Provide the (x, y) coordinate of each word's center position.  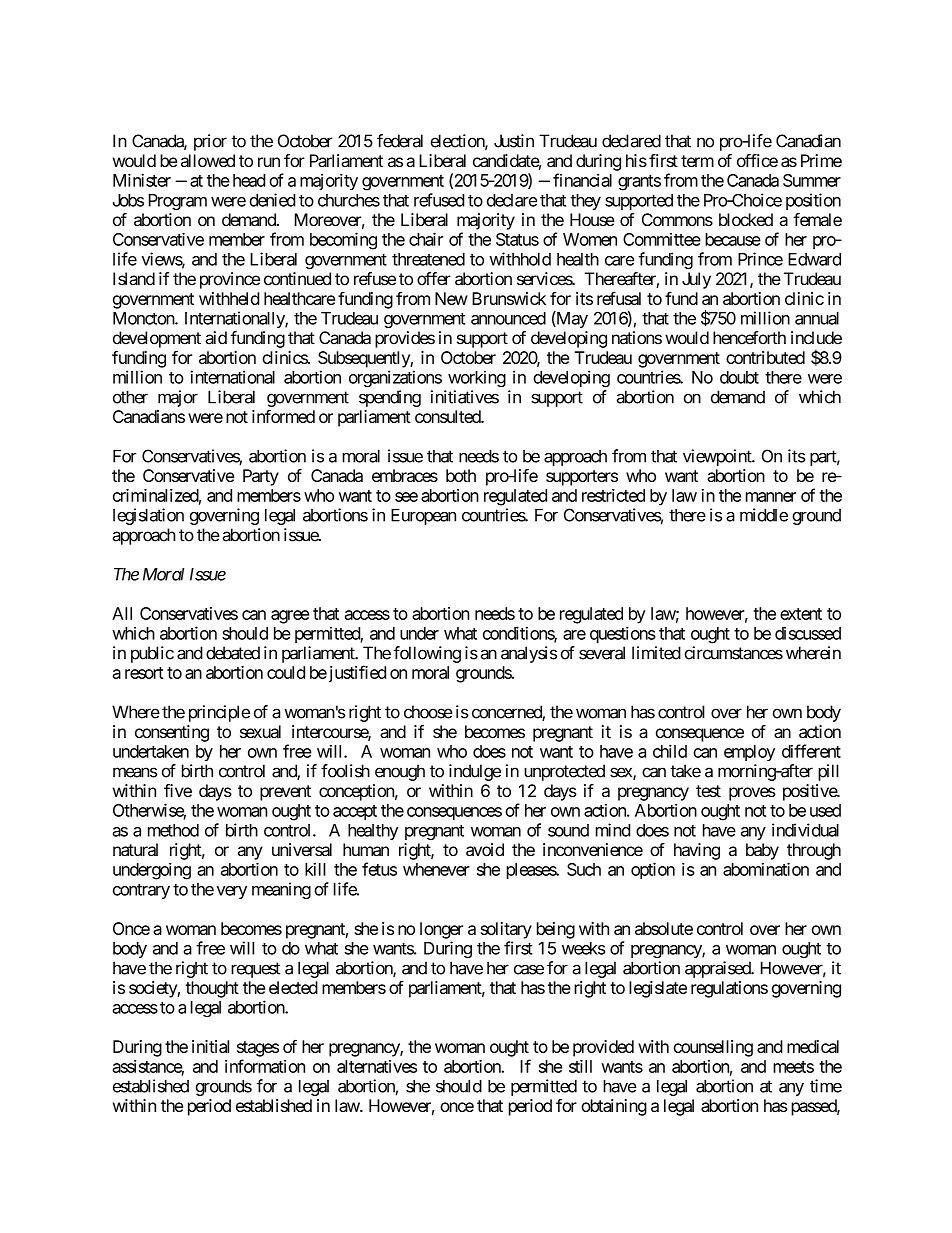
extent (801, 614)
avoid (485, 850)
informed (283, 416)
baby (762, 851)
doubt (739, 377)
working (477, 379)
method (173, 830)
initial (210, 1046)
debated (233, 653)
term (697, 161)
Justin (514, 141)
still (580, 1066)
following (427, 654)
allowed (208, 160)
